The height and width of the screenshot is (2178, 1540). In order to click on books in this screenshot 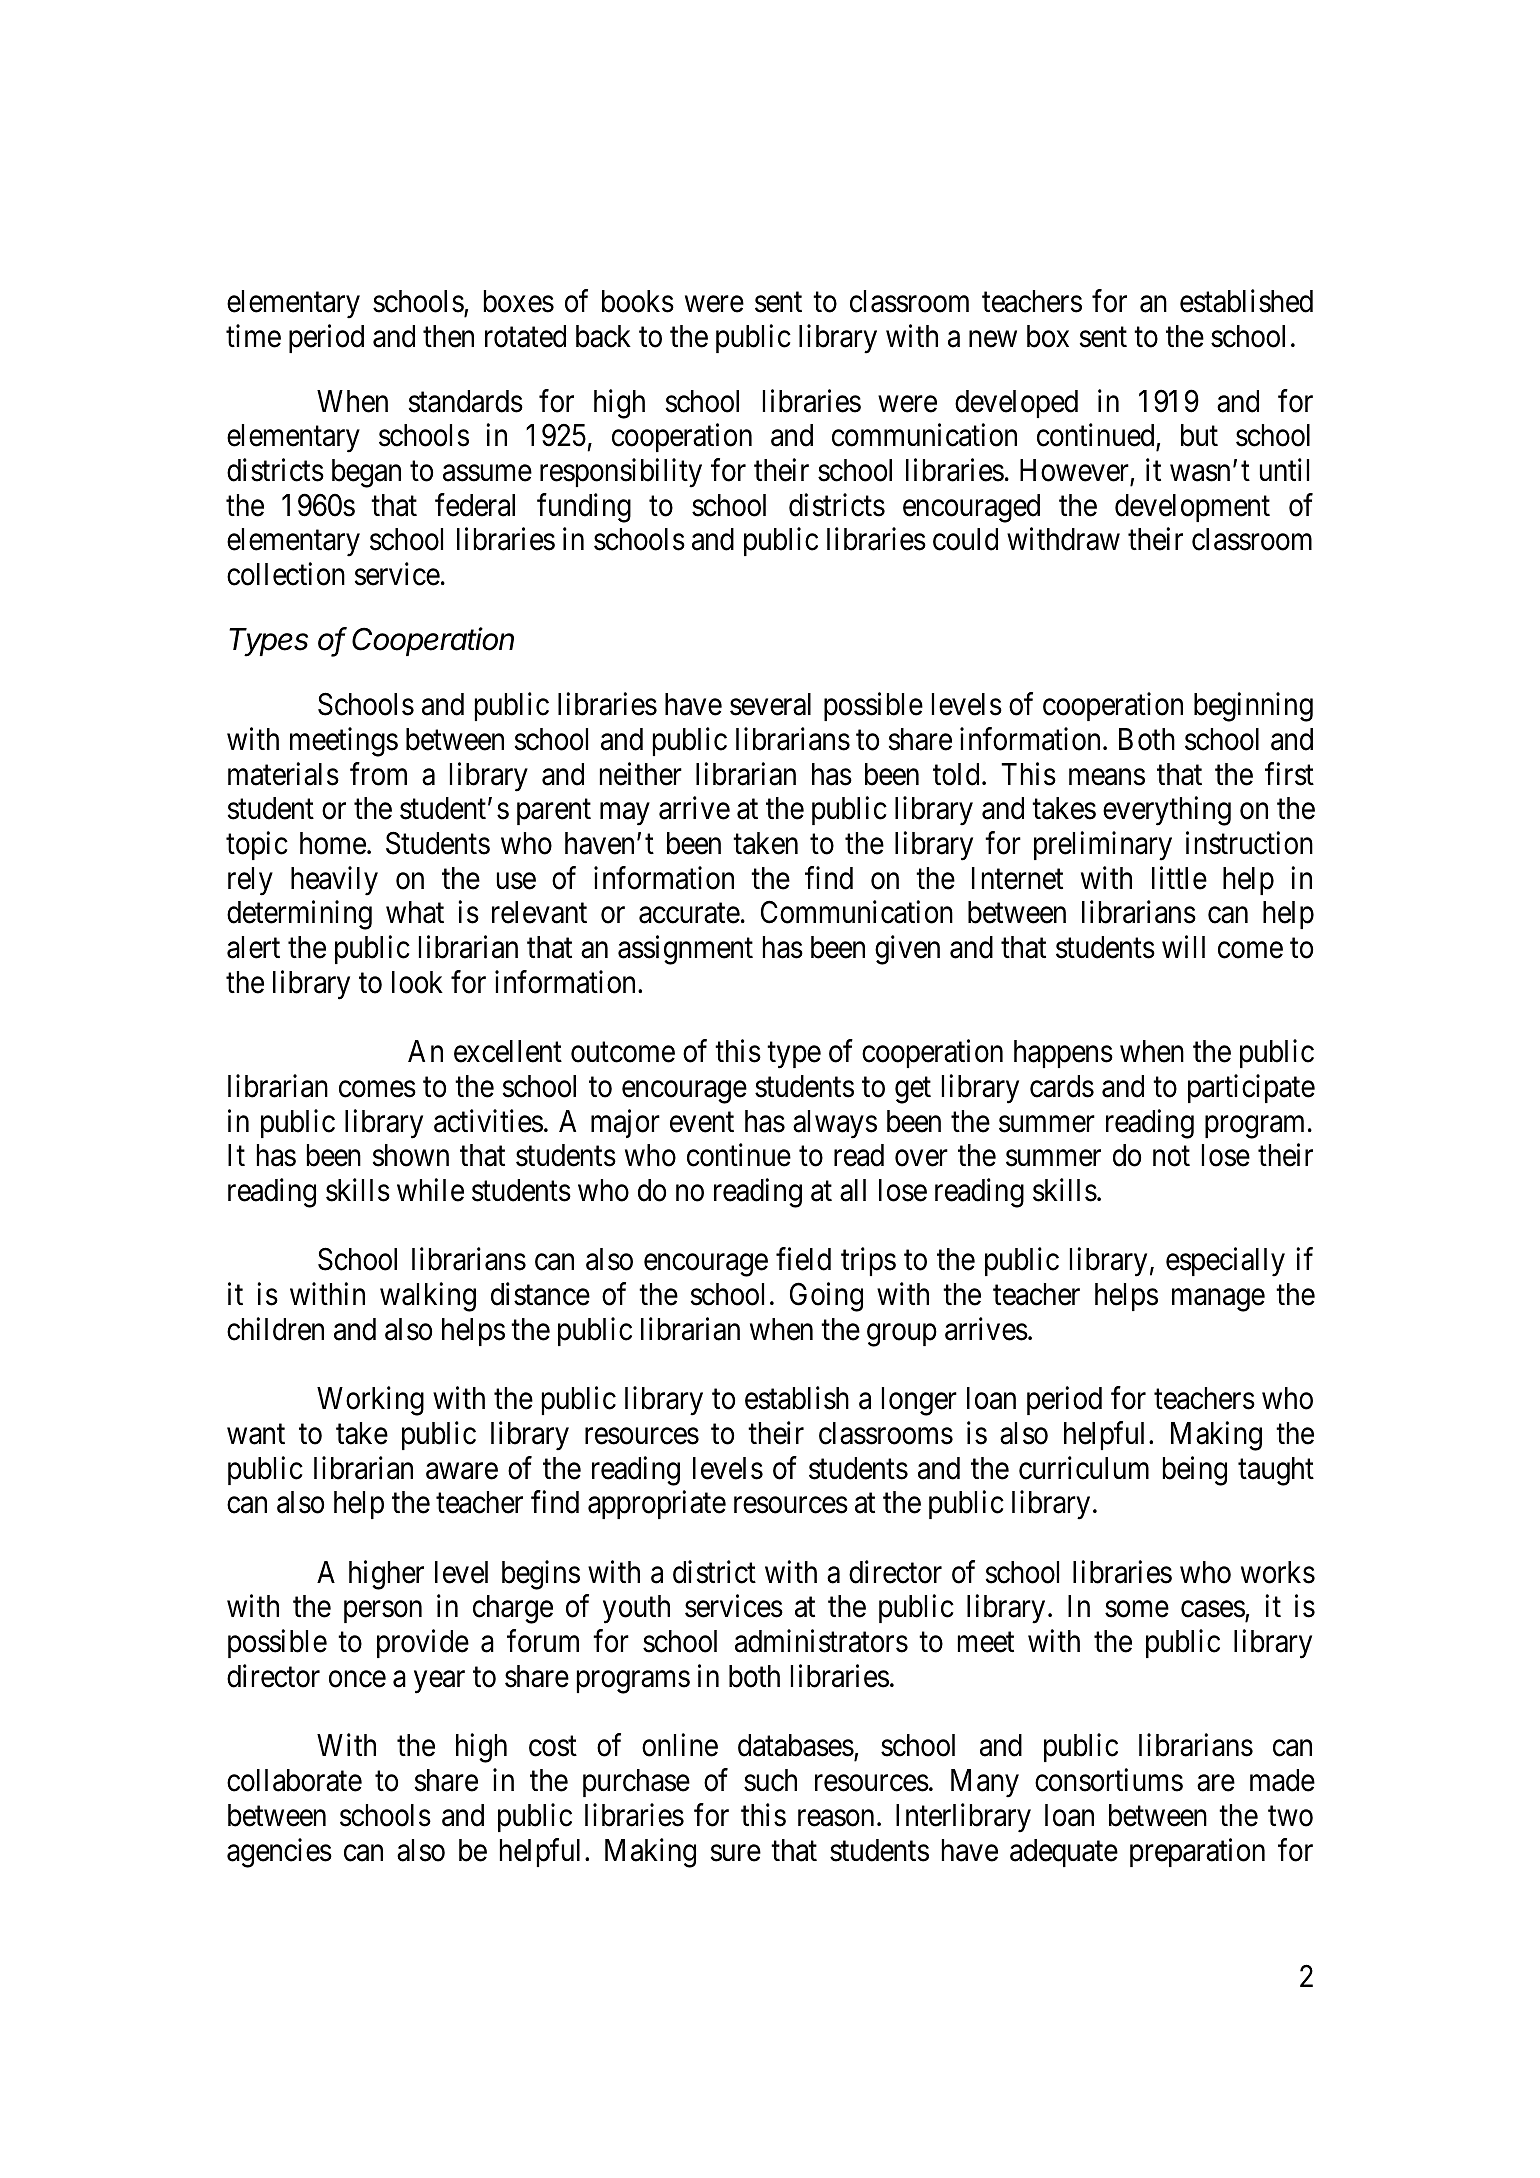, I will do `click(638, 301)`.
